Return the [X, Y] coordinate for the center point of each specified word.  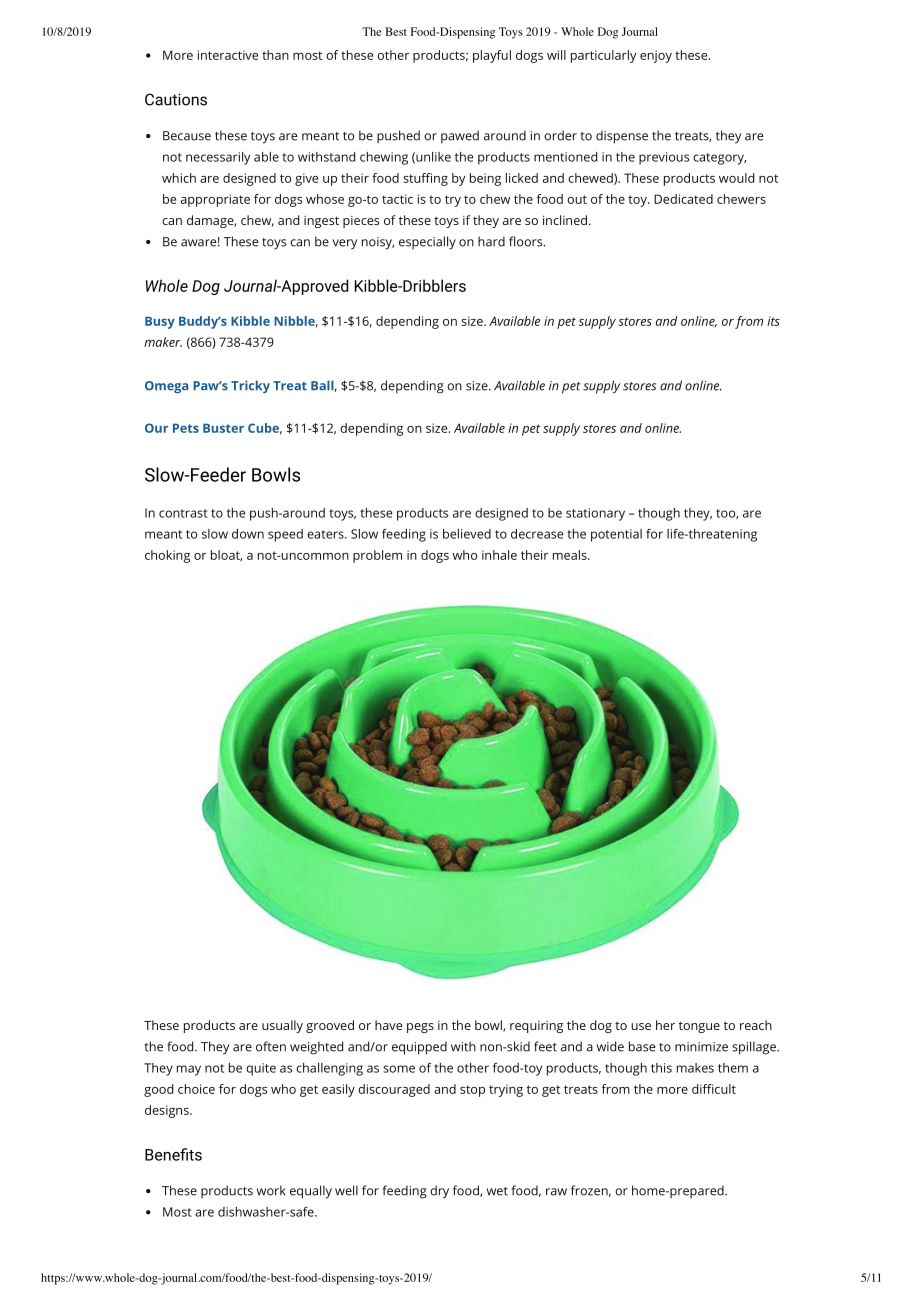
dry [439, 1192]
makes [695, 1068]
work [271, 1190]
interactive [228, 55]
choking [167, 556]
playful [492, 56]
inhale [499, 555]
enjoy [656, 56]
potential [616, 535]
